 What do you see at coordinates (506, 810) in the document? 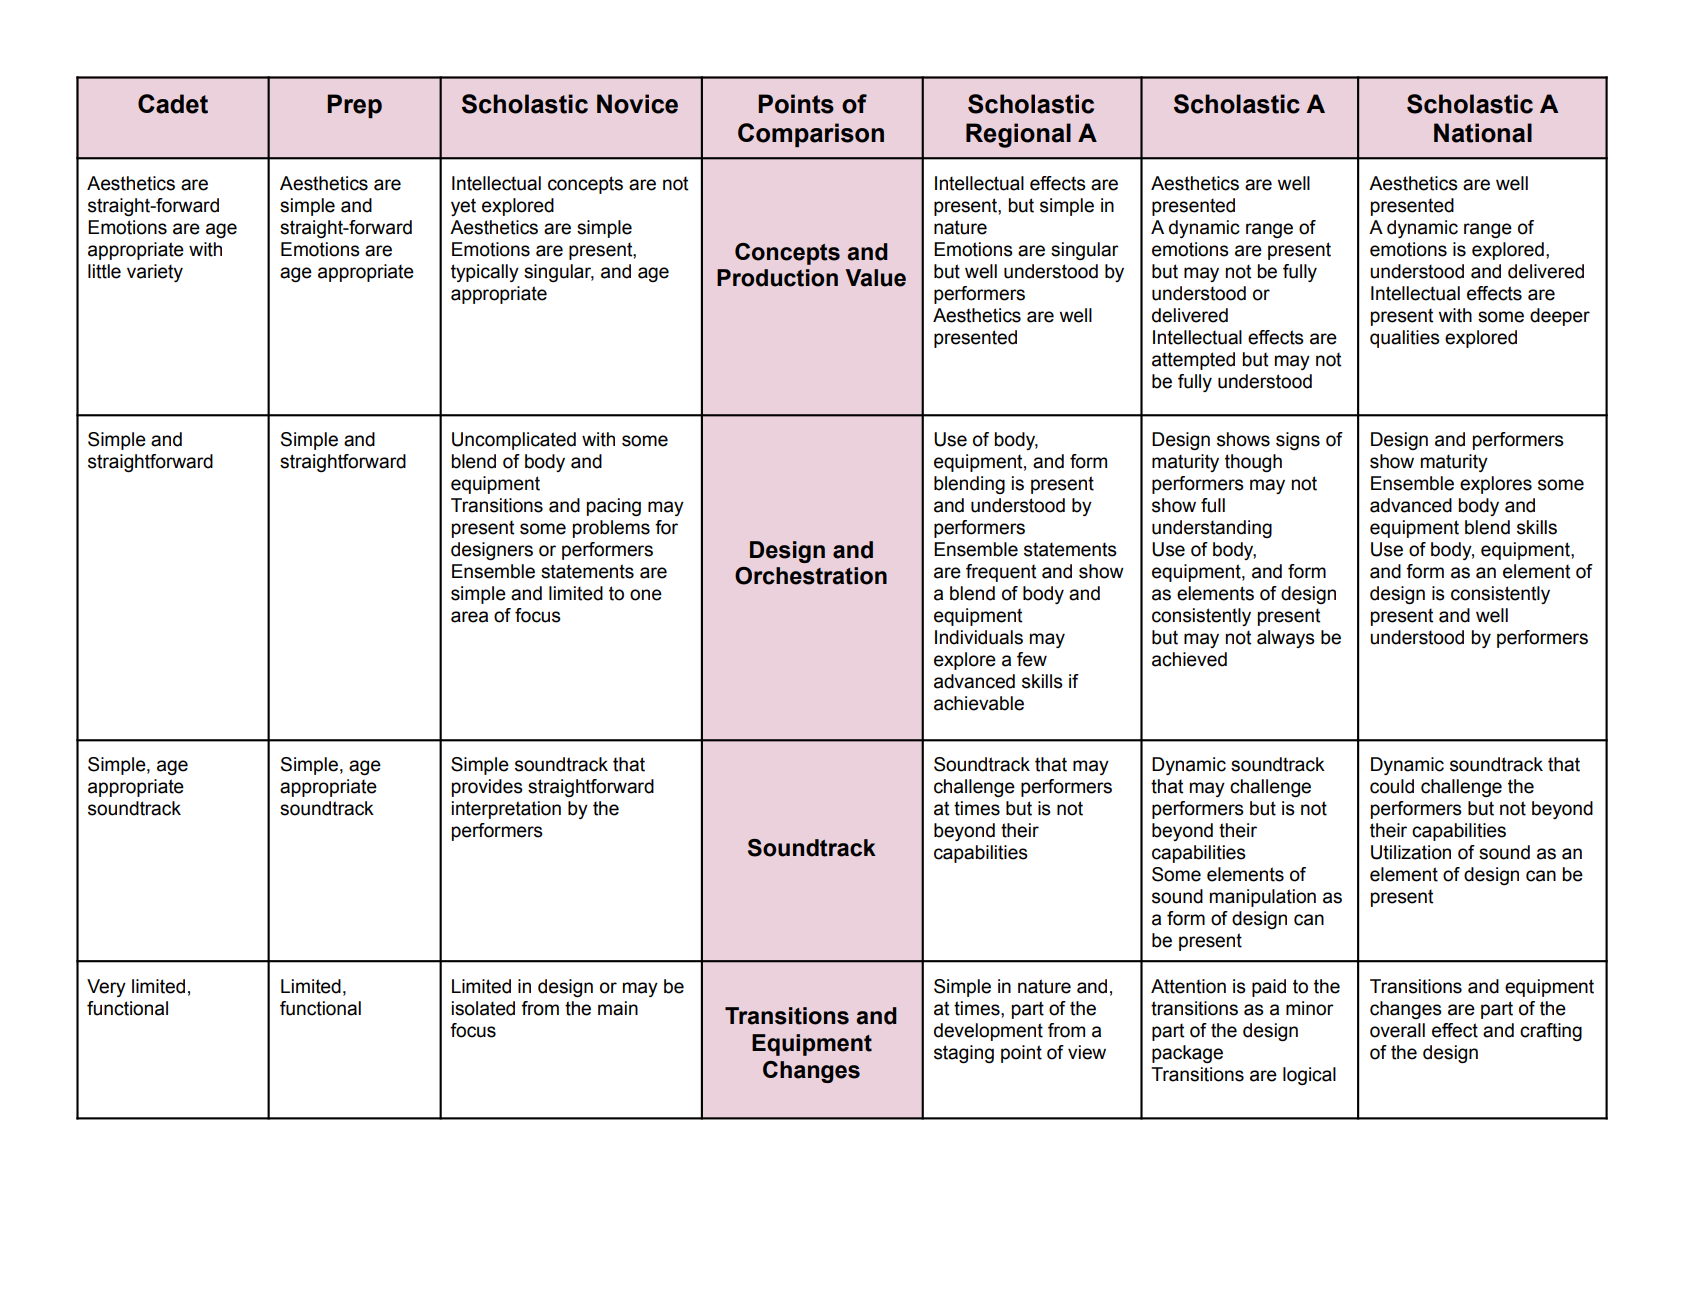
I see `interpretation` at bounding box center [506, 810].
